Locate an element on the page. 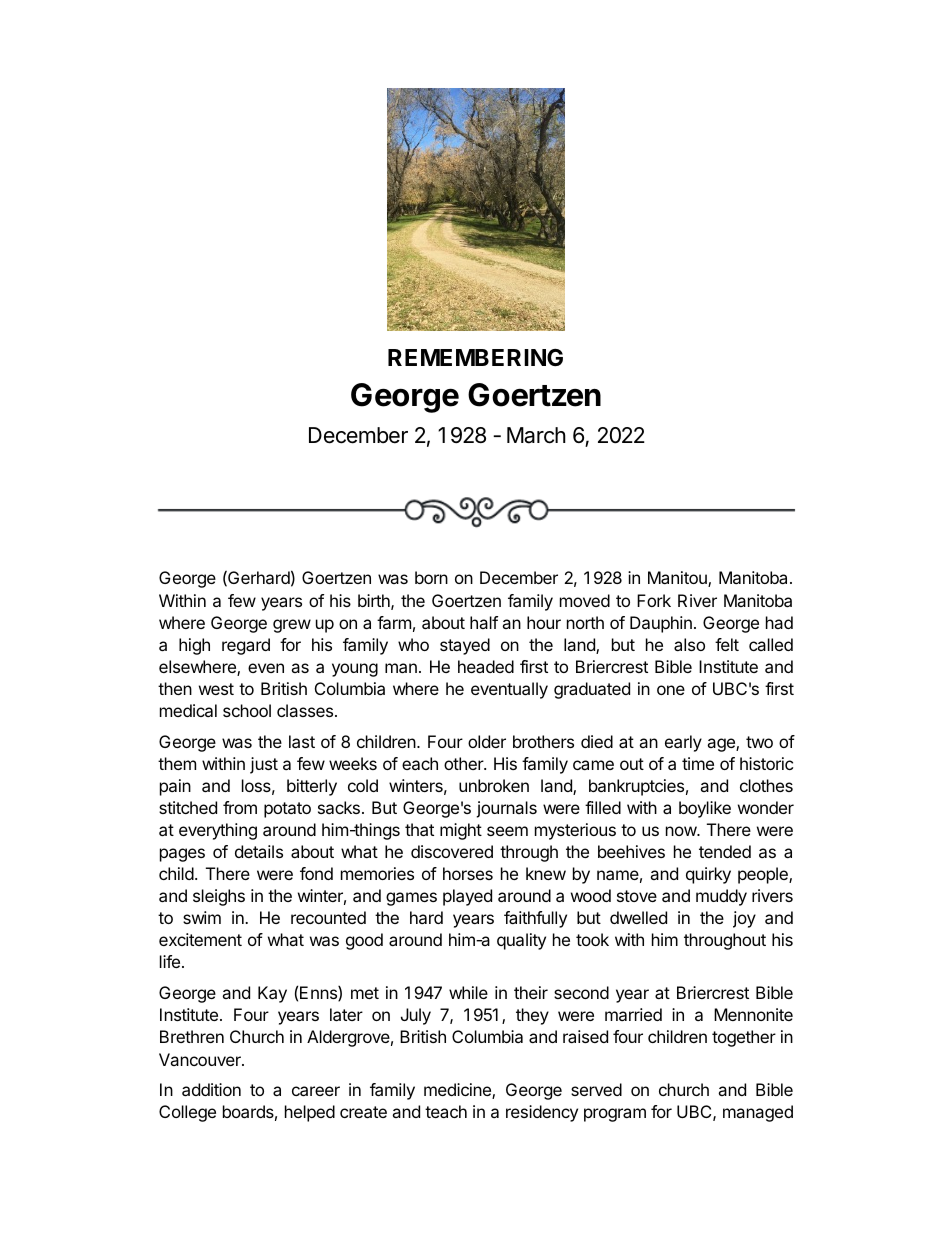 This document has height=1233, width=952. medicine is located at coordinates (458, 1091).
